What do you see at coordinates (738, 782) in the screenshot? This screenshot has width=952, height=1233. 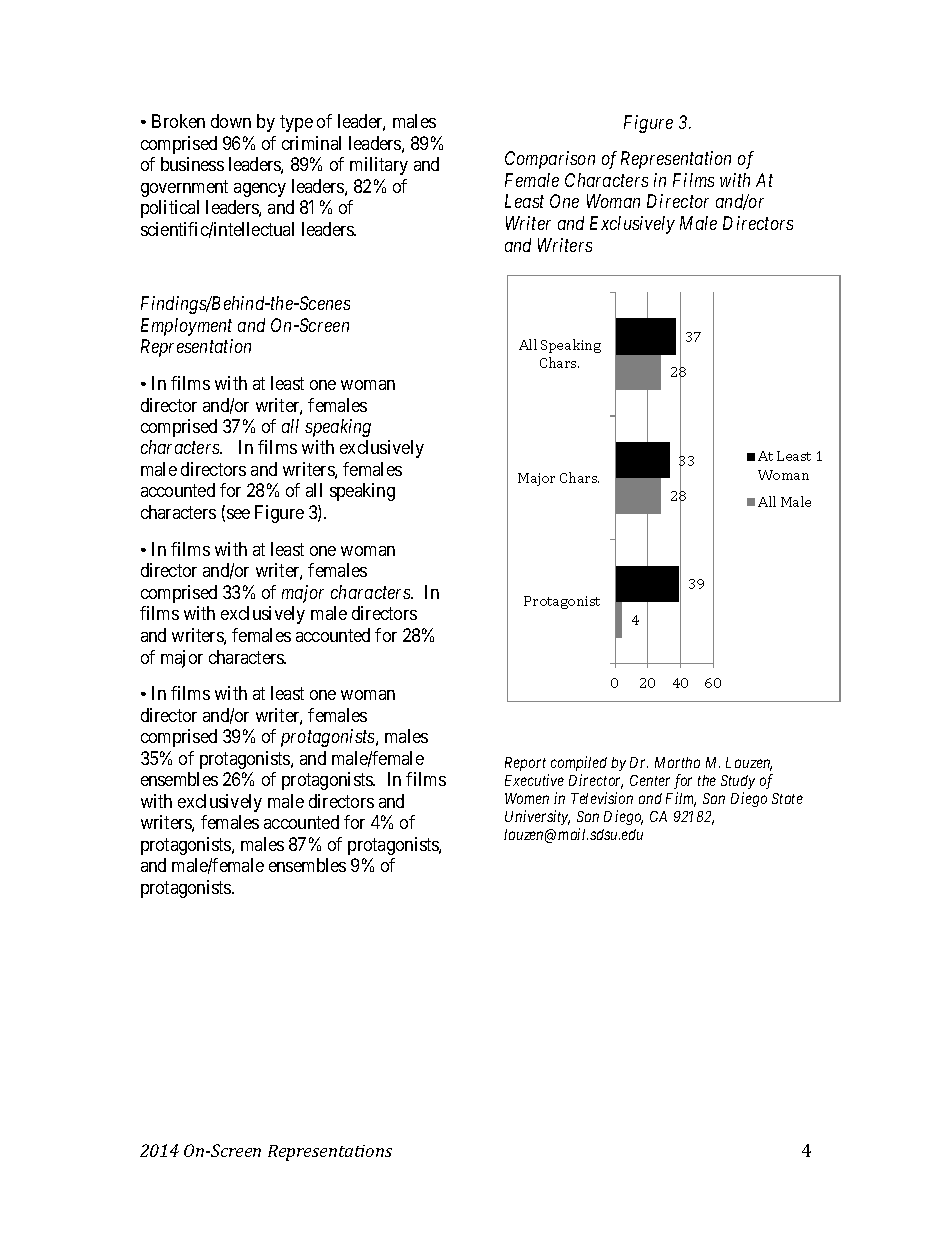 I see `Study` at bounding box center [738, 782].
